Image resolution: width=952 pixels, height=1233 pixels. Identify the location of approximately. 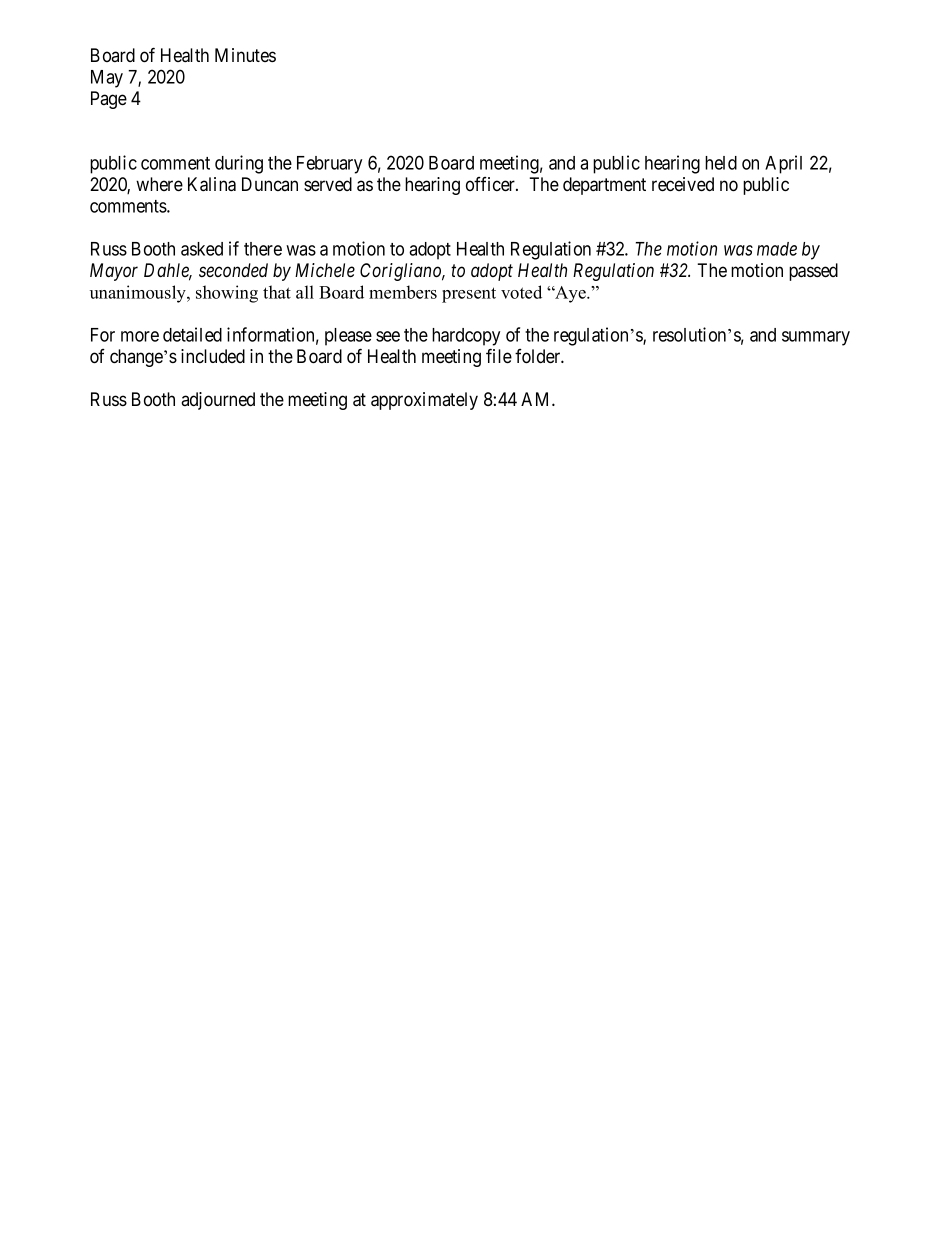
(424, 401).
